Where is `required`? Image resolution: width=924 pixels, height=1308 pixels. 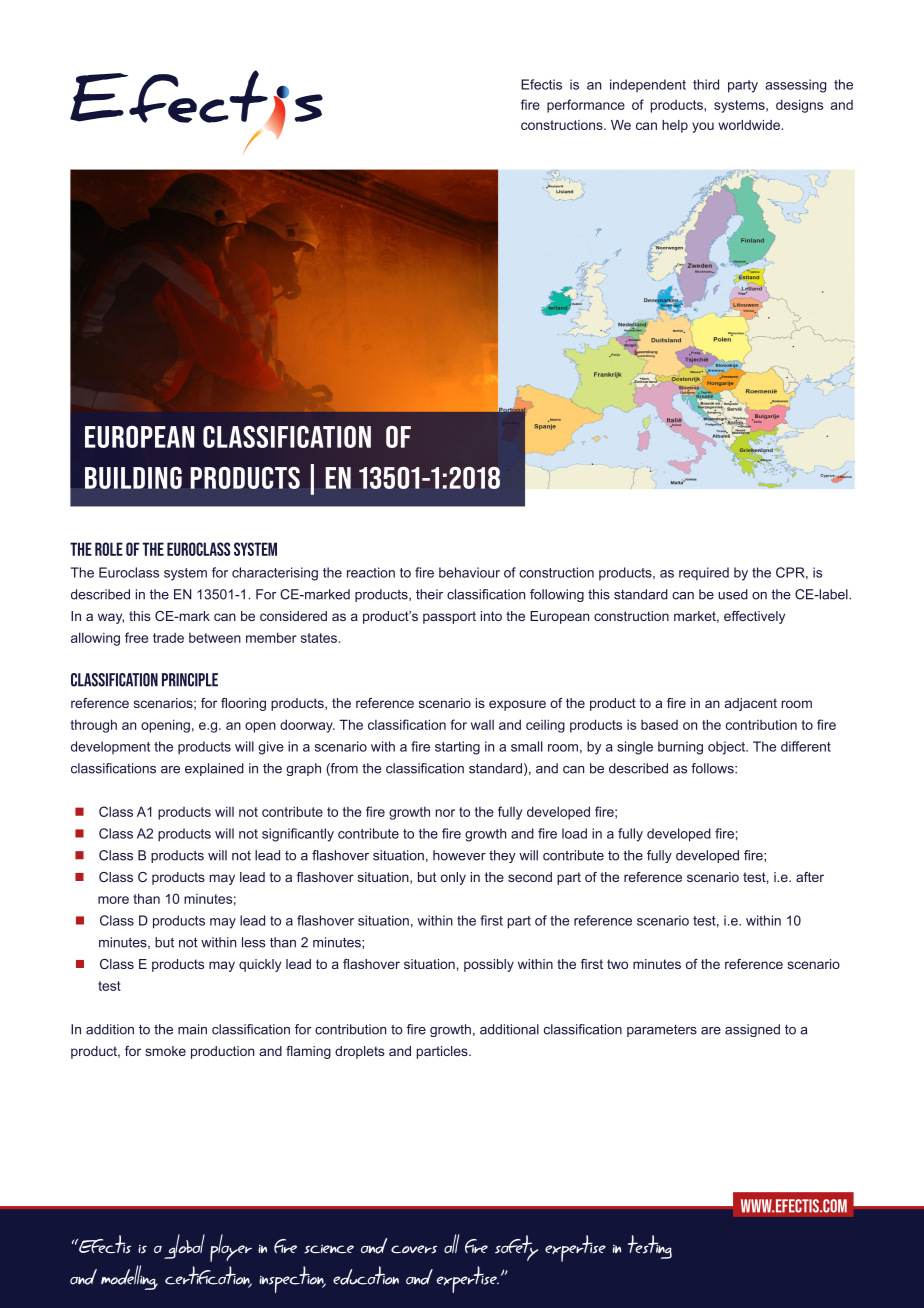 required is located at coordinates (704, 573).
